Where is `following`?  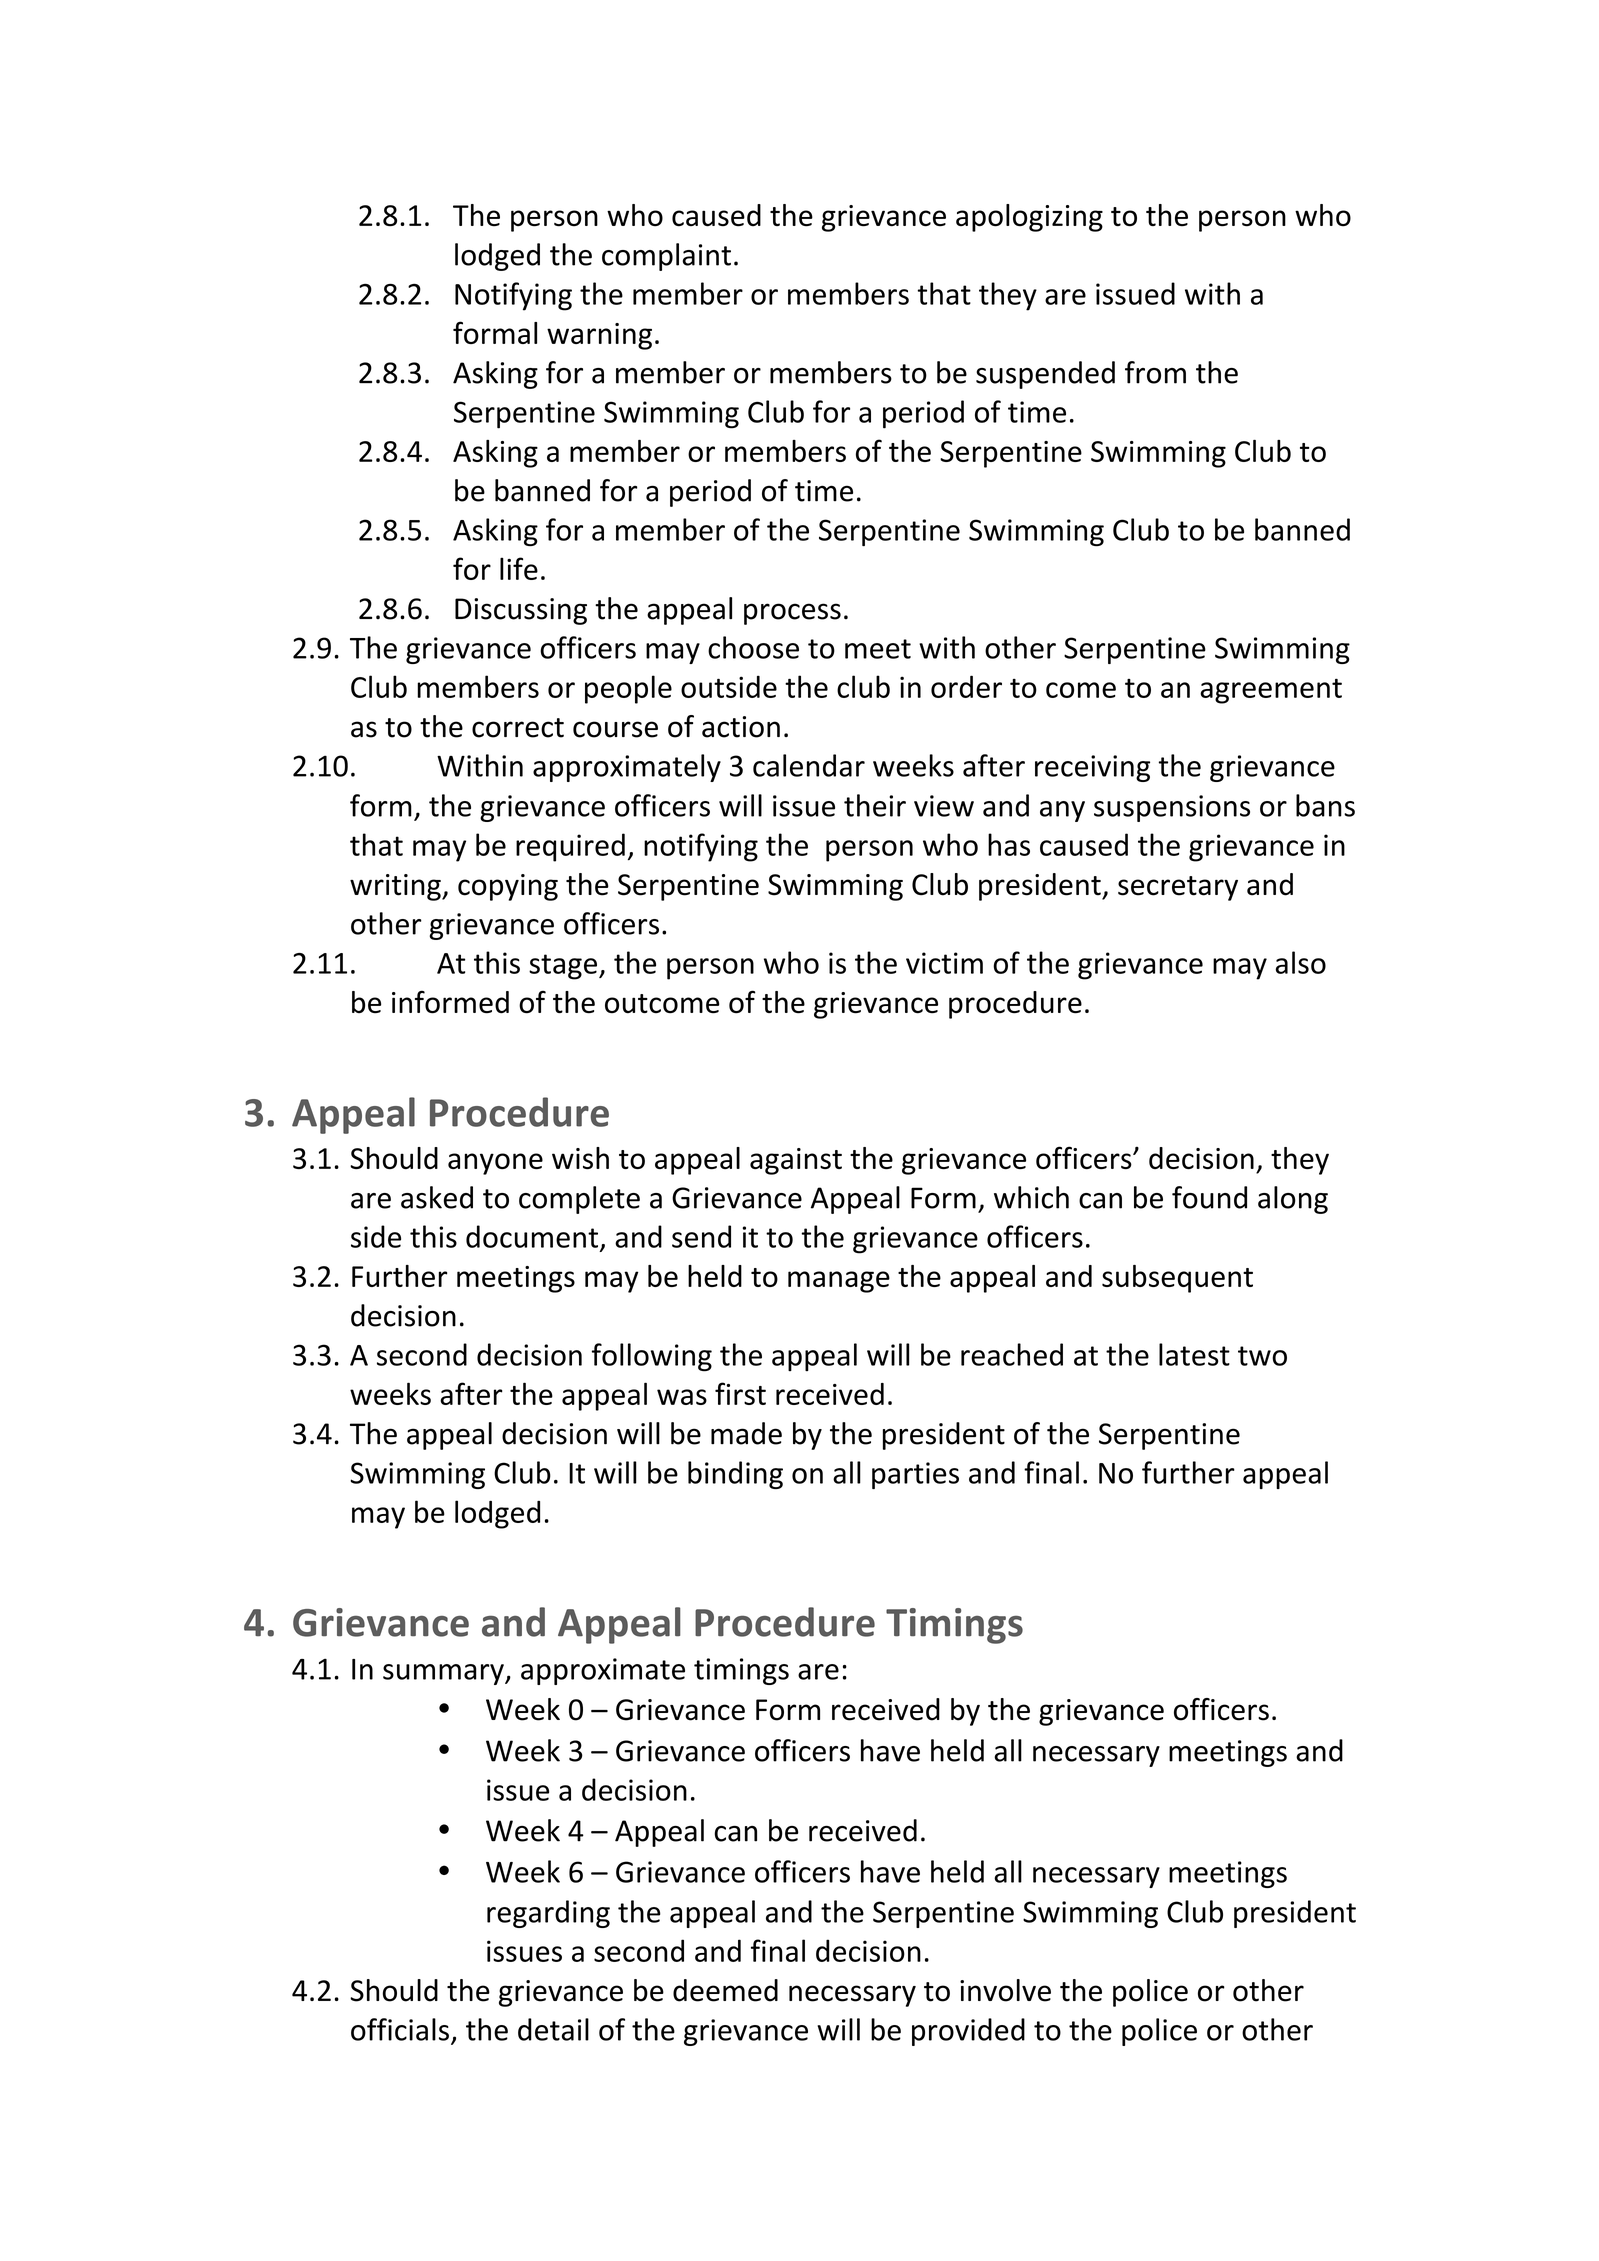 following is located at coordinates (652, 1357).
